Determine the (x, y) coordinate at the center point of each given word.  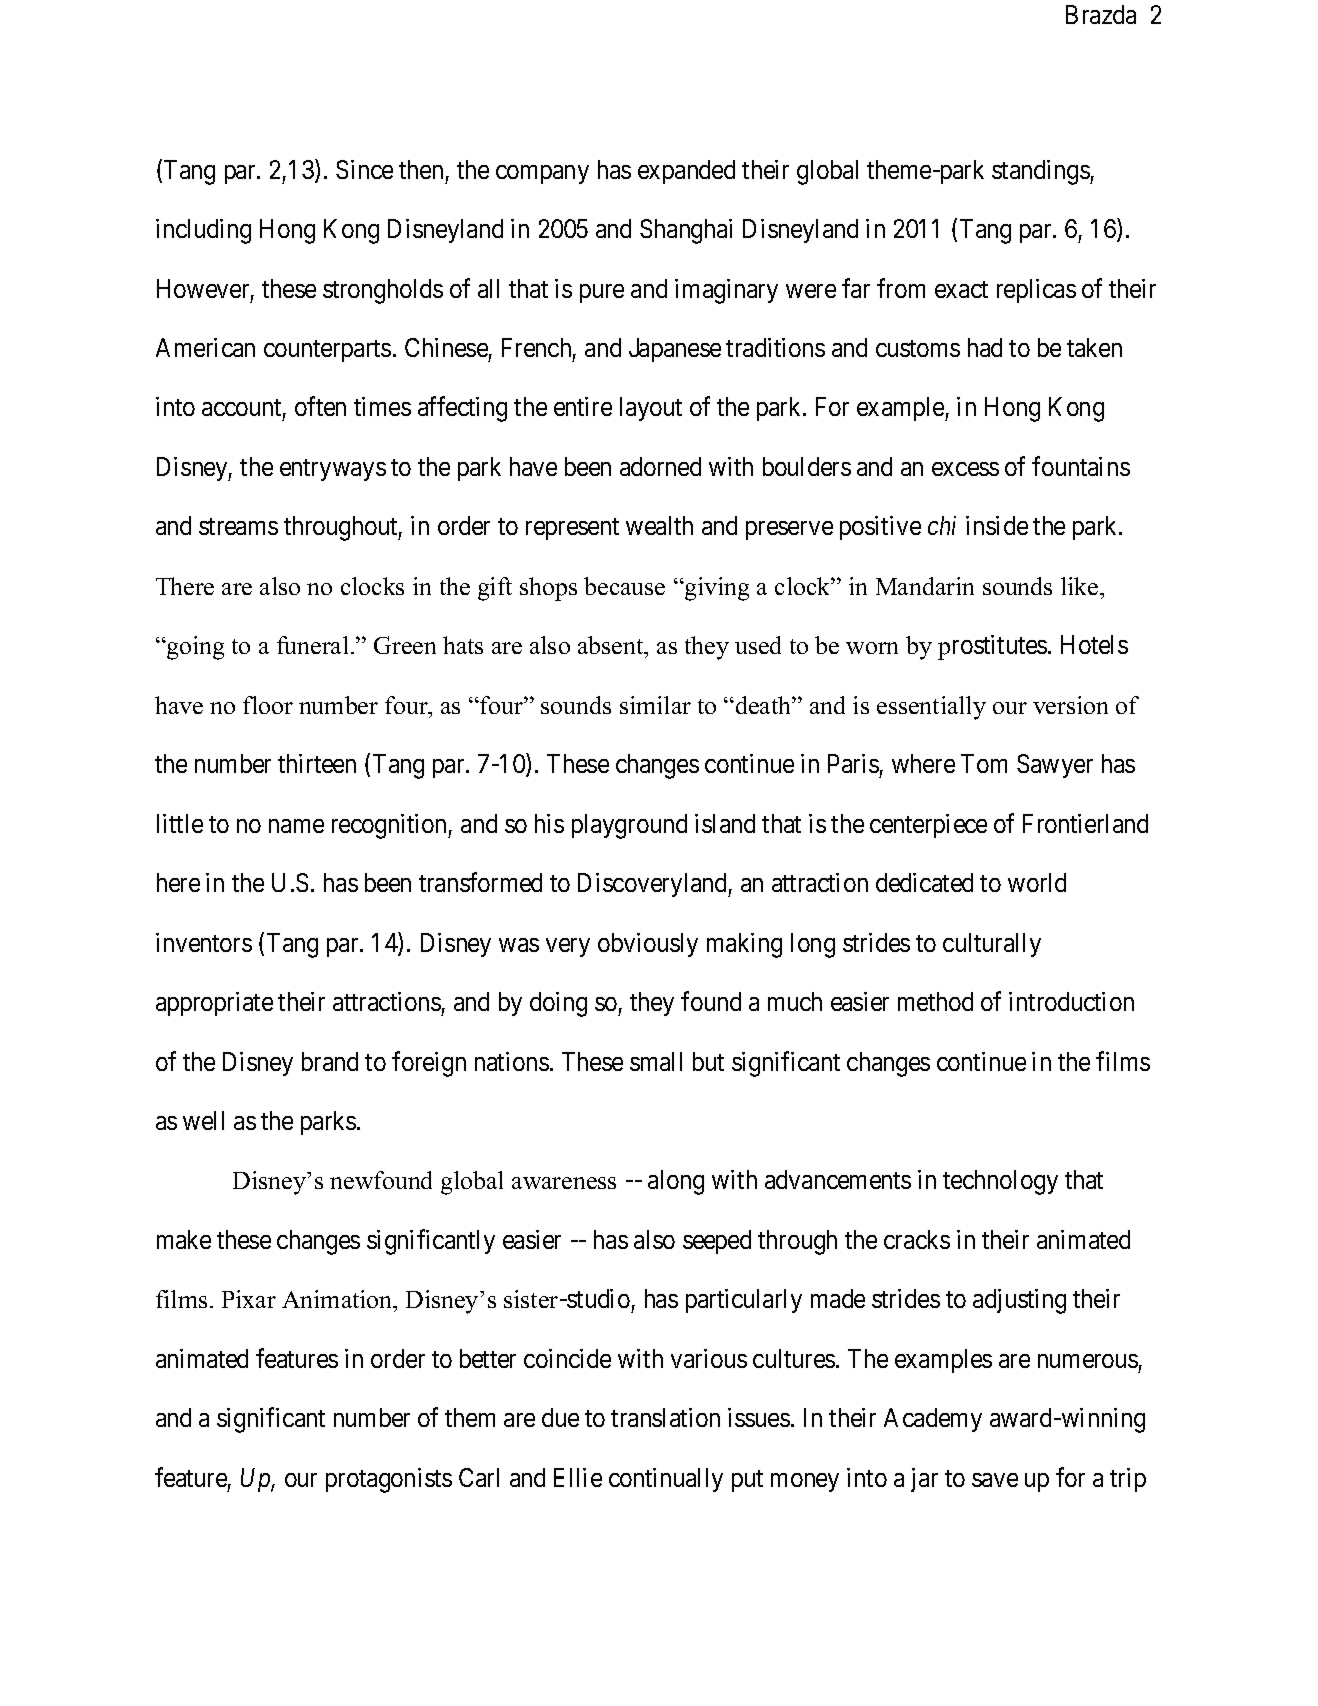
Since (364, 169)
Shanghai (686, 231)
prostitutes (992, 647)
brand (330, 1061)
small (656, 1061)
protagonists (389, 1480)
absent (612, 647)
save (995, 1480)
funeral (312, 645)
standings (1041, 172)
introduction (1071, 1001)
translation (665, 1417)
